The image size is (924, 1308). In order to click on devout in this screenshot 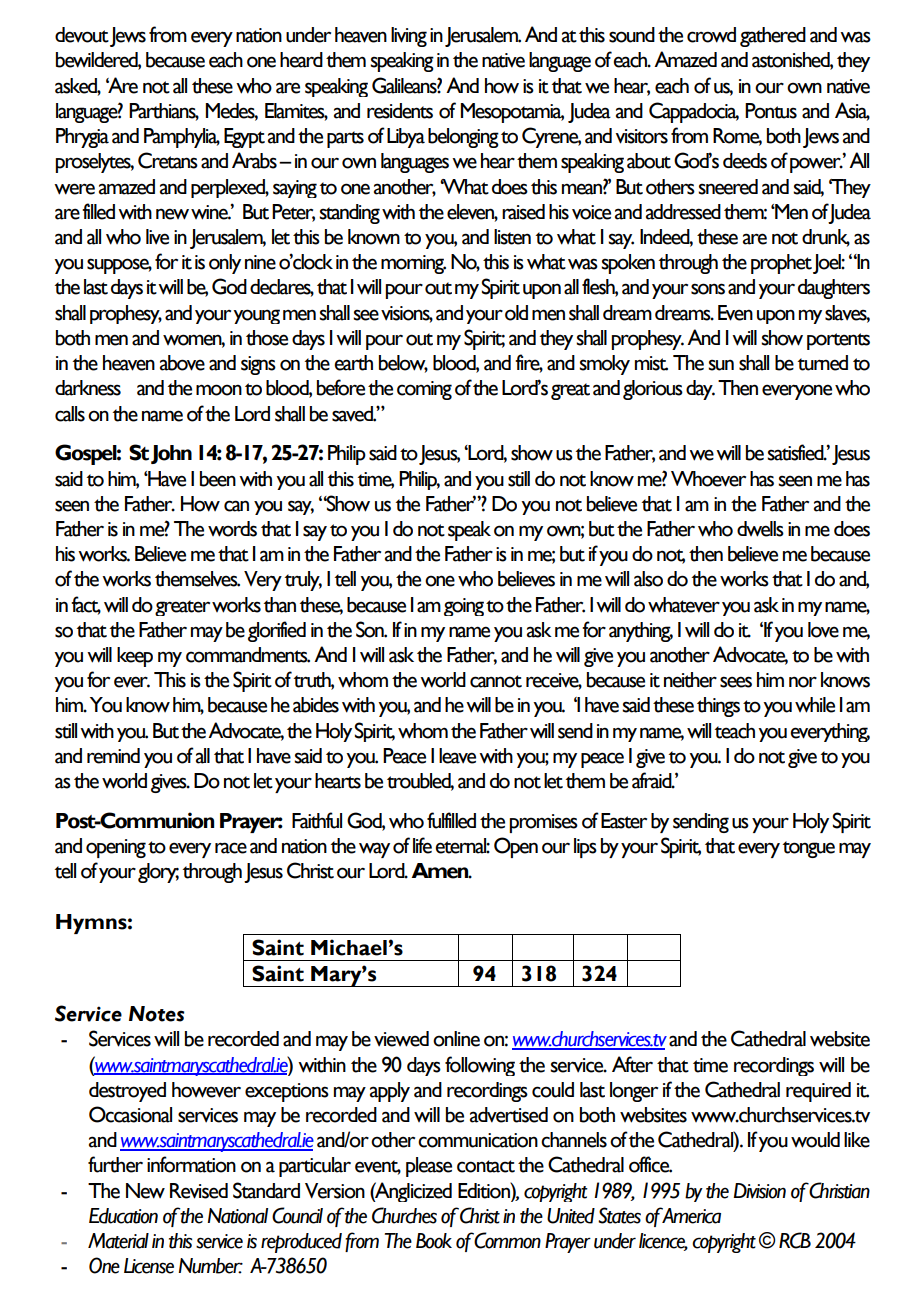, I will do `click(82, 35)`.
